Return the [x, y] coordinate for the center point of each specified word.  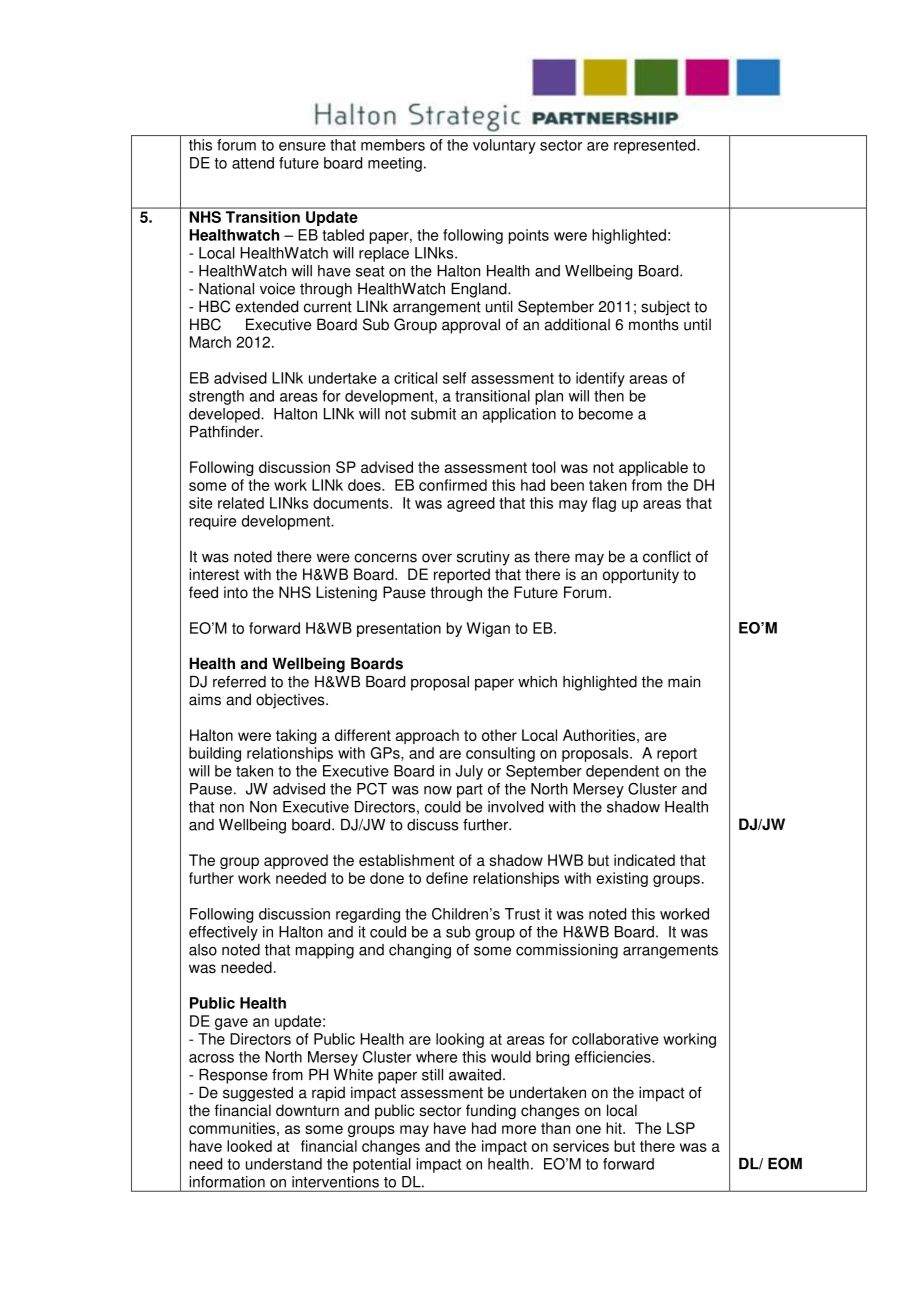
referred [239, 682]
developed [225, 415]
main [684, 682]
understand [284, 1164]
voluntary [504, 146]
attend [253, 163]
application [519, 415]
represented [656, 146]
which [537, 682]
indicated [644, 860]
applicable [653, 468]
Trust [522, 914]
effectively [223, 933]
